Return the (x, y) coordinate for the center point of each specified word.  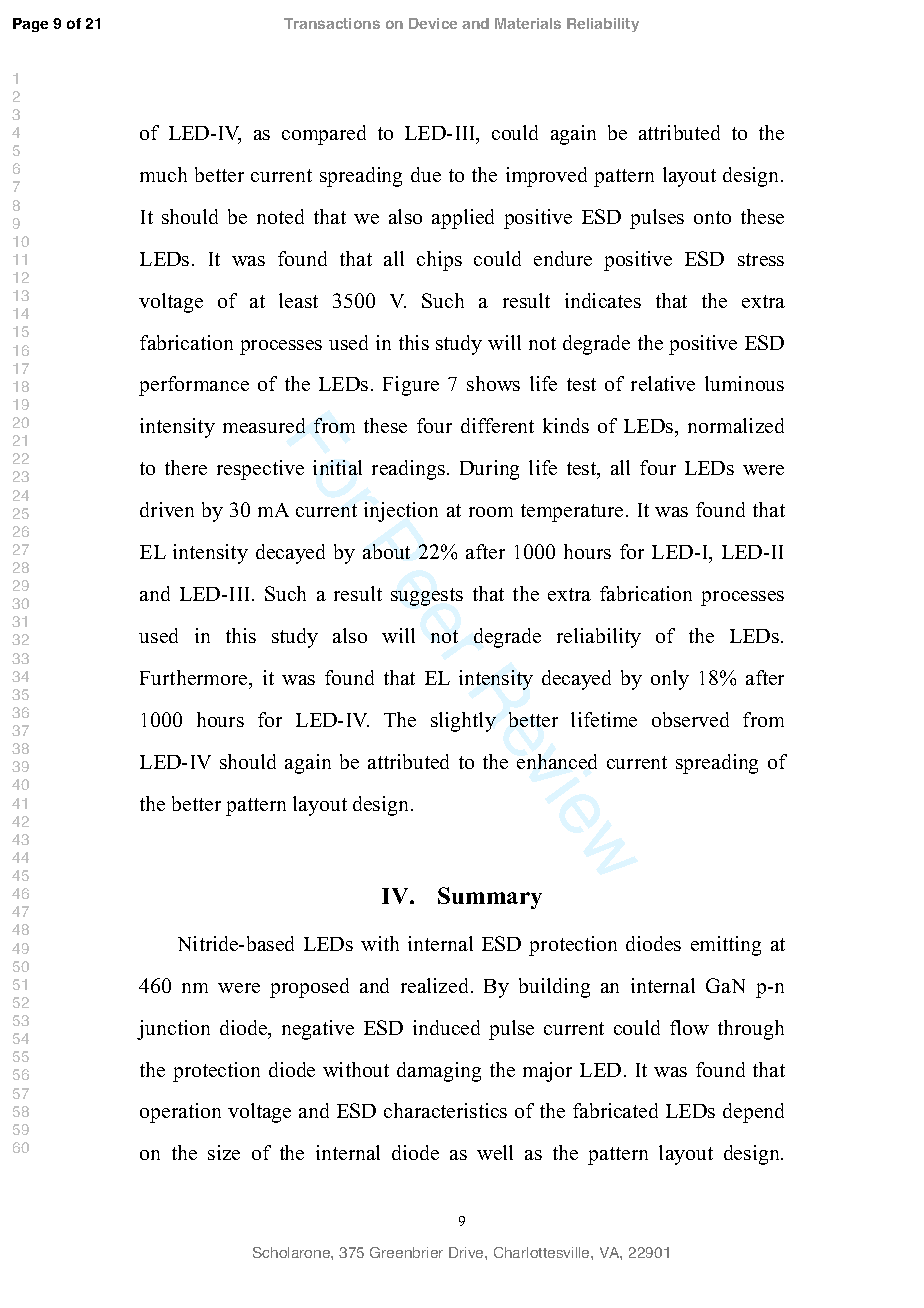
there (186, 467)
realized (436, 985)
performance (194, 386)
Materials (528, 23)
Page (30, 25)
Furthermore (195, 677)
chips (439, 261)
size (224, 1152)
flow (689, 1027)
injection (401, 512)
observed (690, 719)
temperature (572, 513)
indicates (603, 300)
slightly (463, 722)
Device (433, 23)
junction (173, 1030)
